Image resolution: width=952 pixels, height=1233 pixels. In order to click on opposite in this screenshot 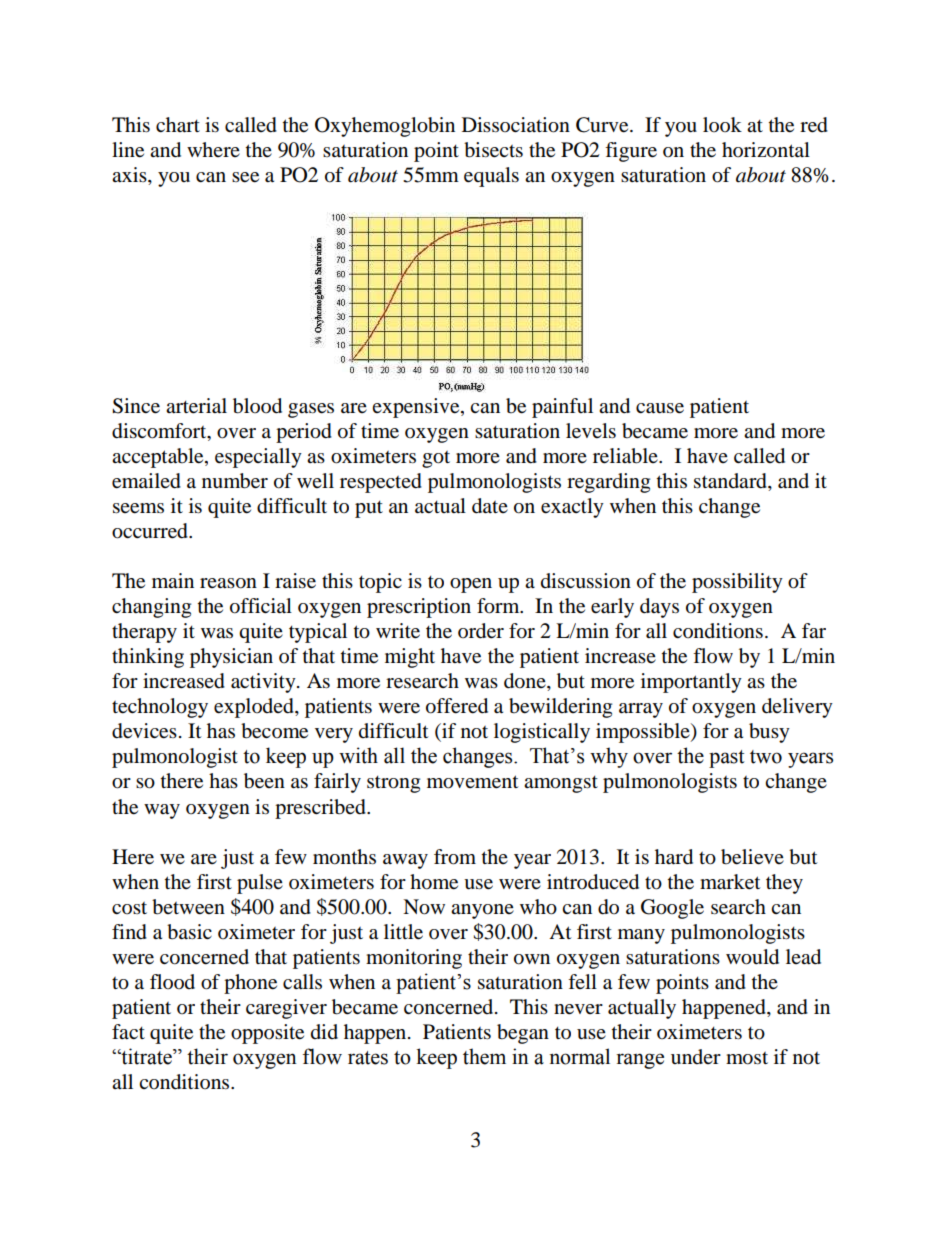, I will do `click(267, 1034)`.
